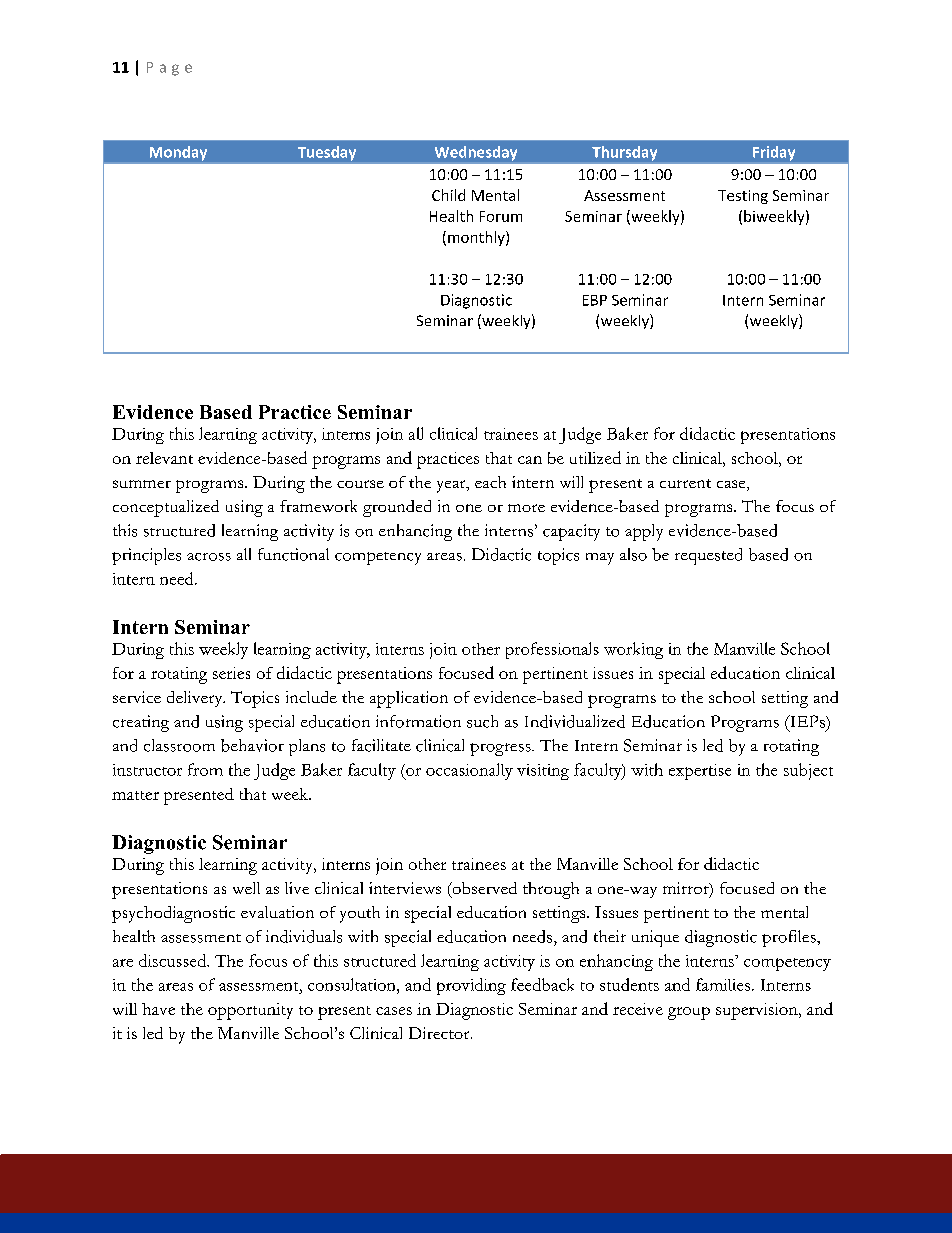 This screenshot has height=1233, width=952. Describe the element at coordinates (471, 986) in the screenshot. I see `providing` at that location.
